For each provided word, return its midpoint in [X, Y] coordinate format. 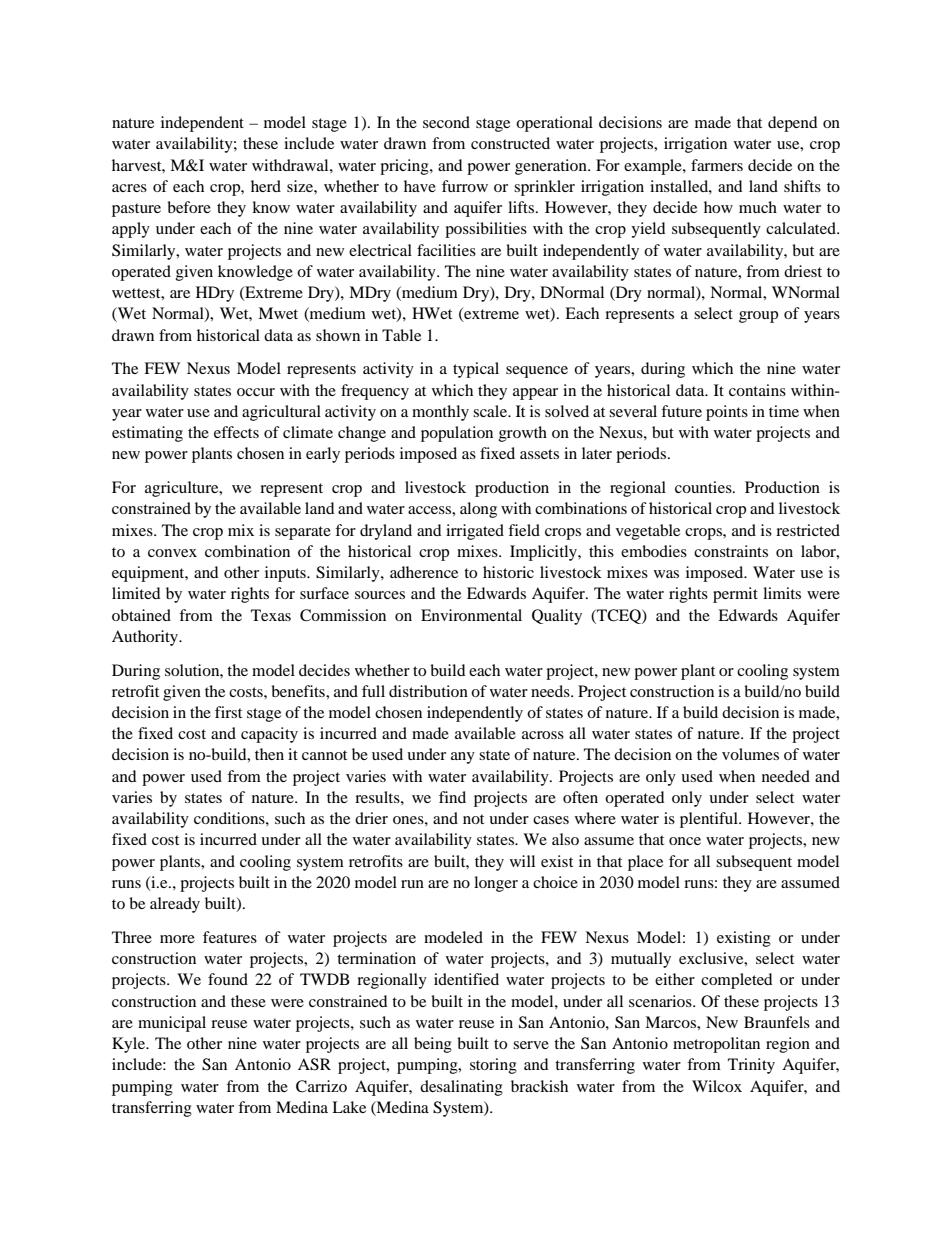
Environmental [471, 615]
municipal [172, 1024]
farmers [717, 165]
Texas [271, 615]
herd [266, 186]
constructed [510, 143]
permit [735, 595]
